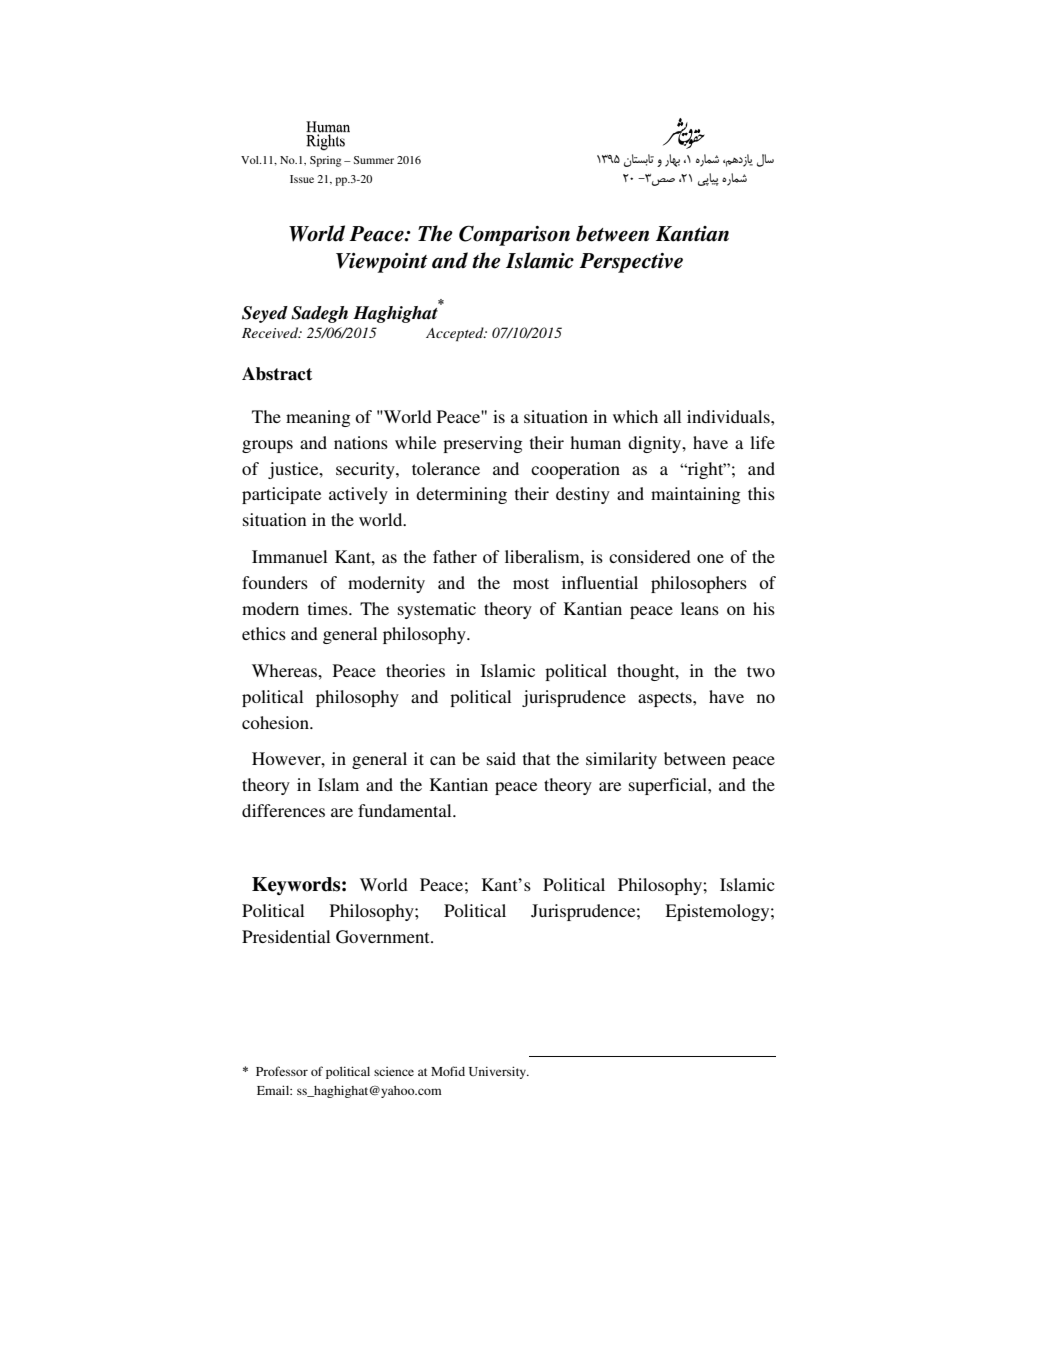 This document has width=1046, height=1354. What do you see at coordinates (283, 810) in the document?
I see `differences` at bounding box center [283, 810].
